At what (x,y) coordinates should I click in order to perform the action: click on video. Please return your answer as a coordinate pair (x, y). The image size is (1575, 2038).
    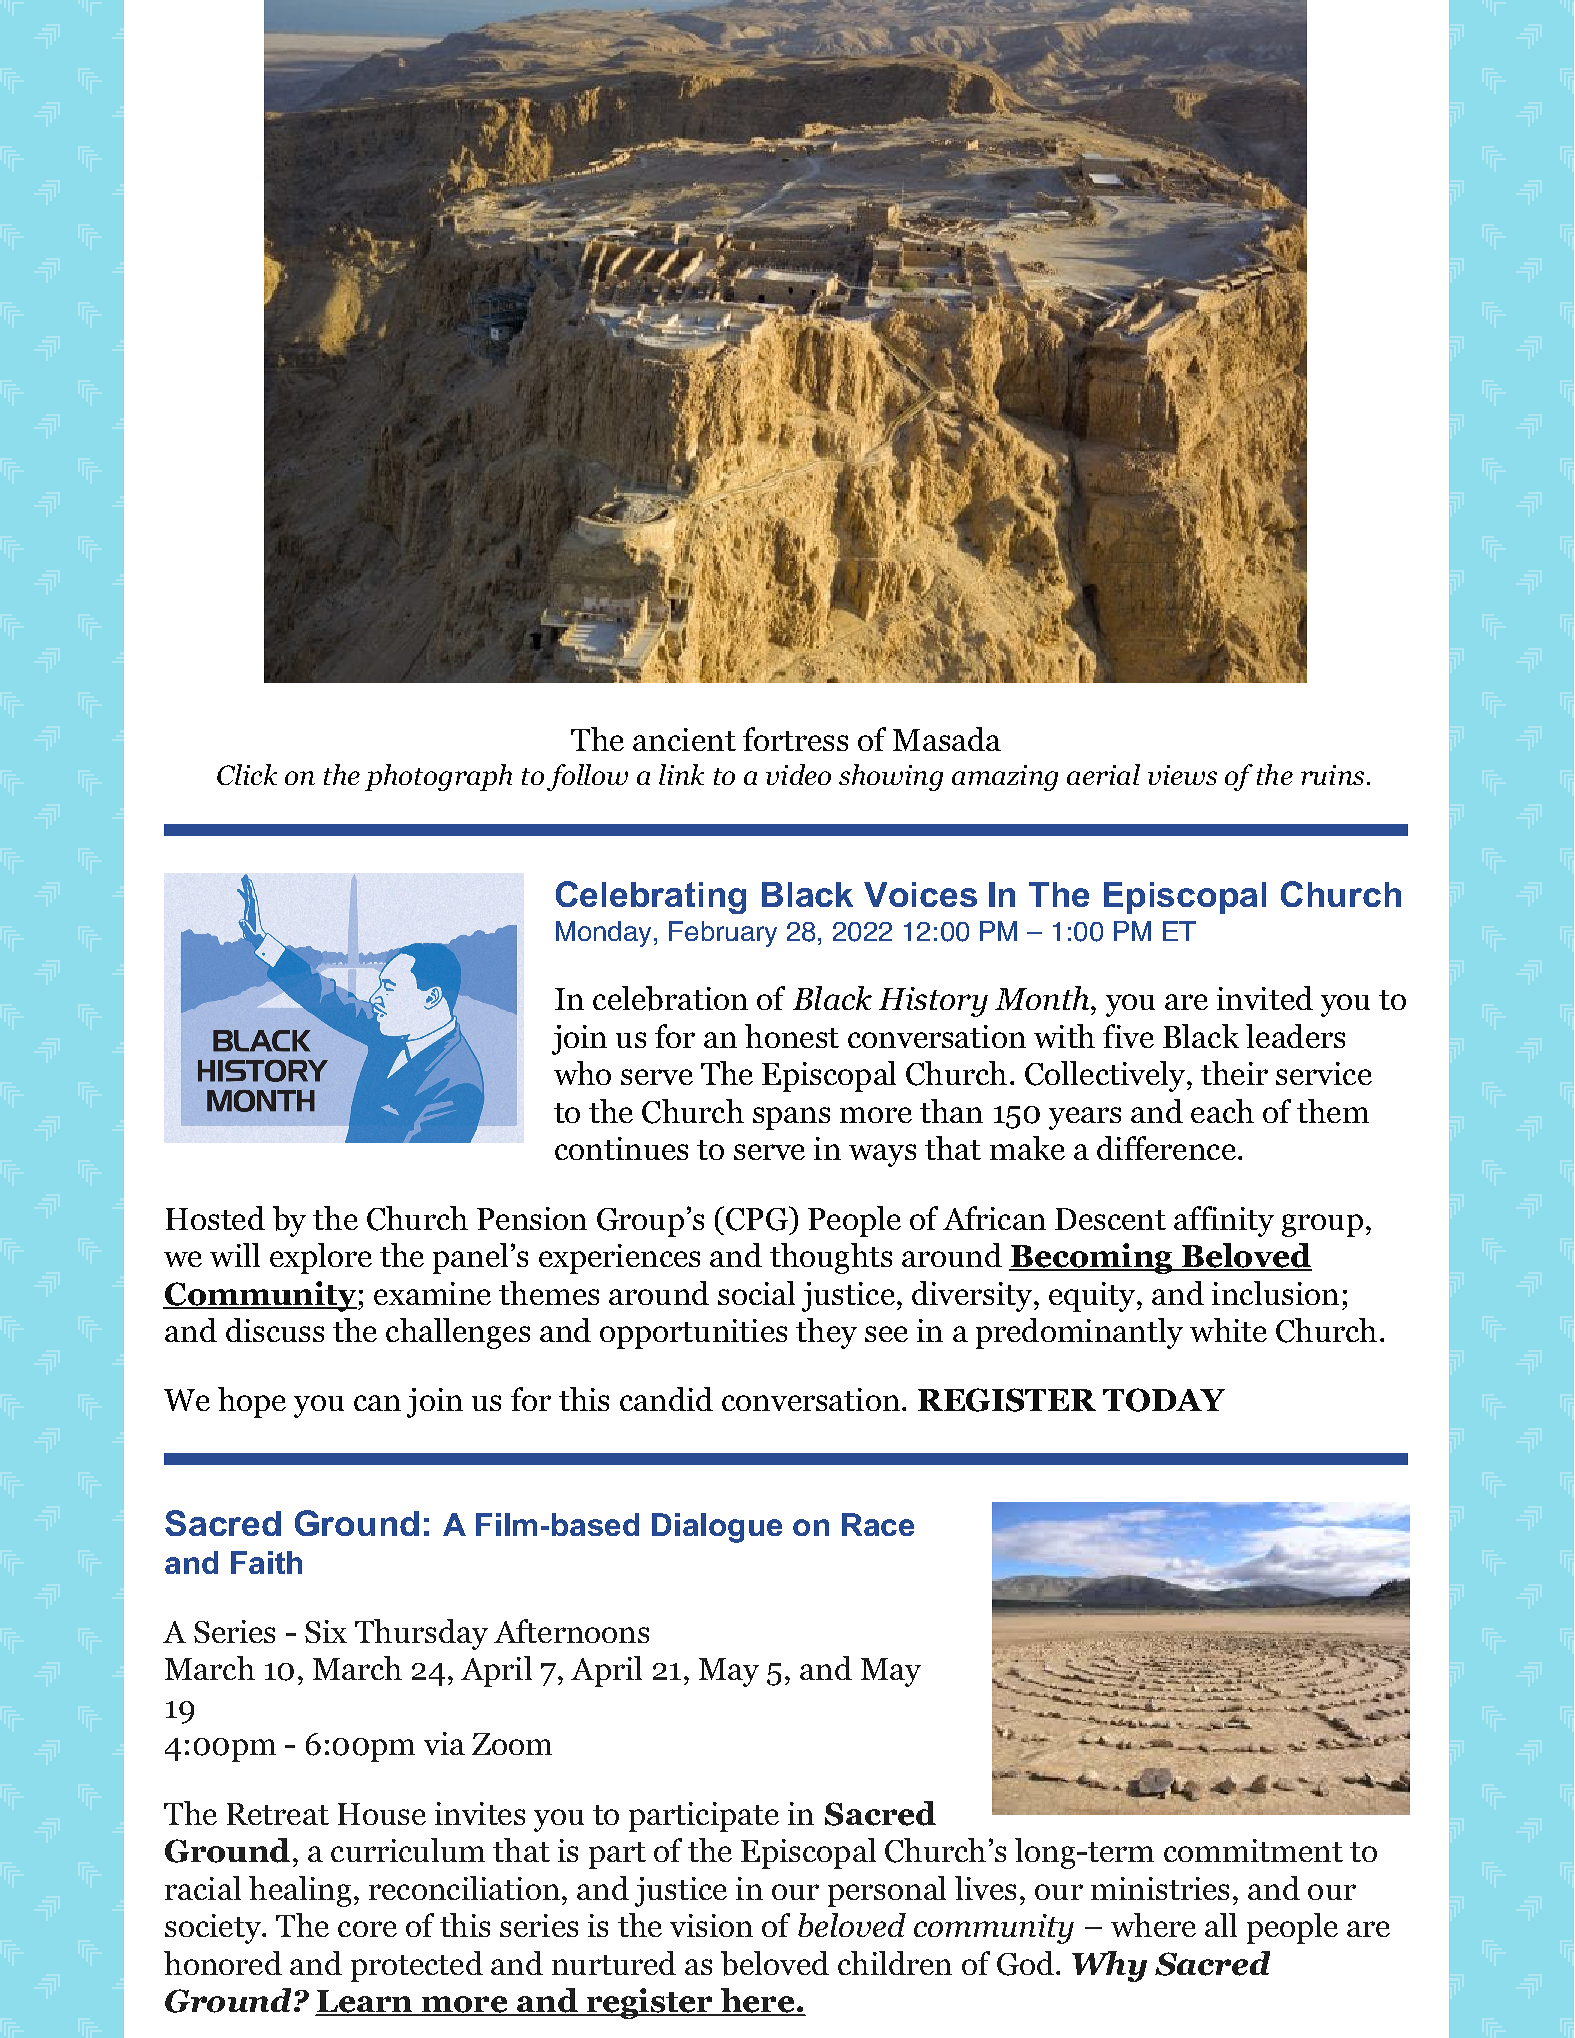
    Looking at the image, I should click on (798, 774).
